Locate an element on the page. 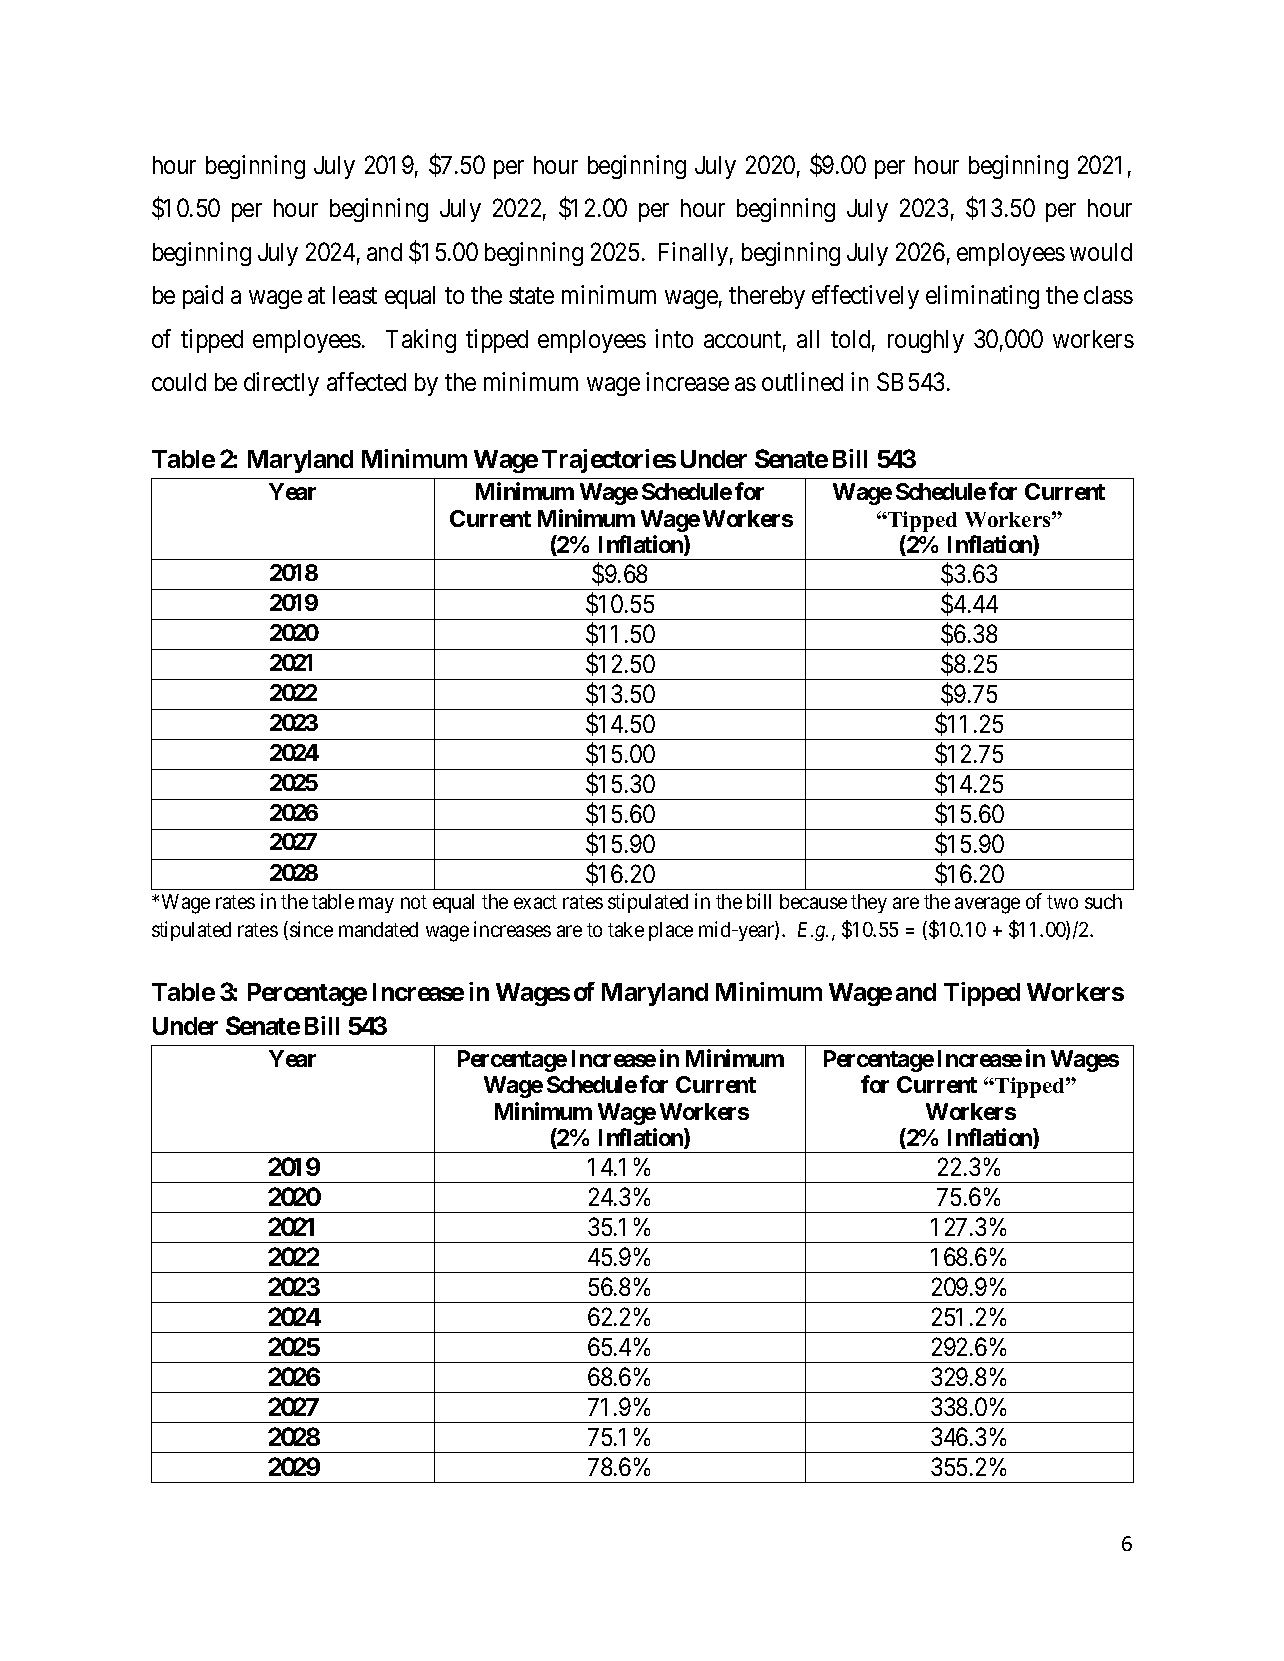 The height and width of the page is (1661, 1284). since is located at coordinates (311, 929).
